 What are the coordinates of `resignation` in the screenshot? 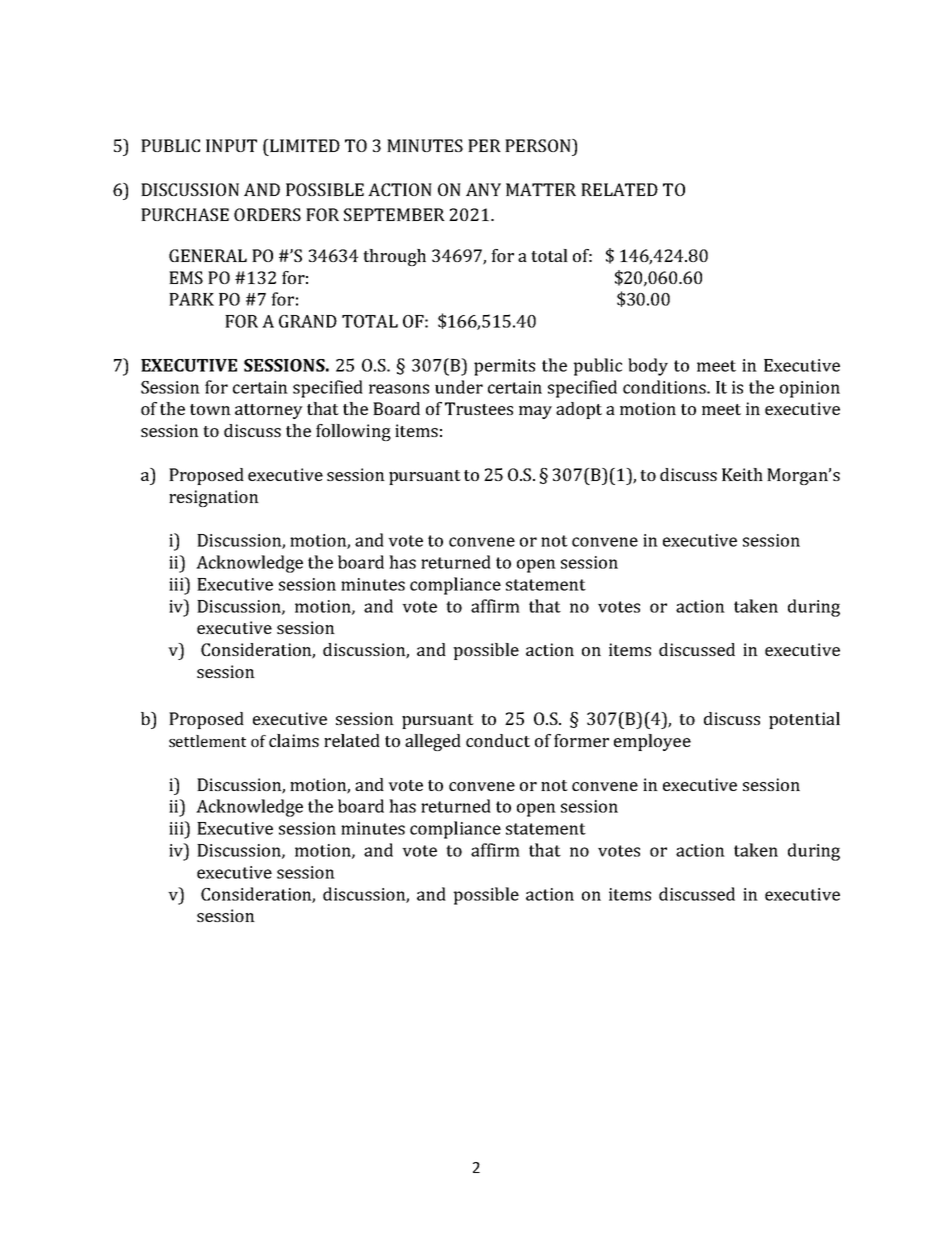 It's located at (214, 498).
